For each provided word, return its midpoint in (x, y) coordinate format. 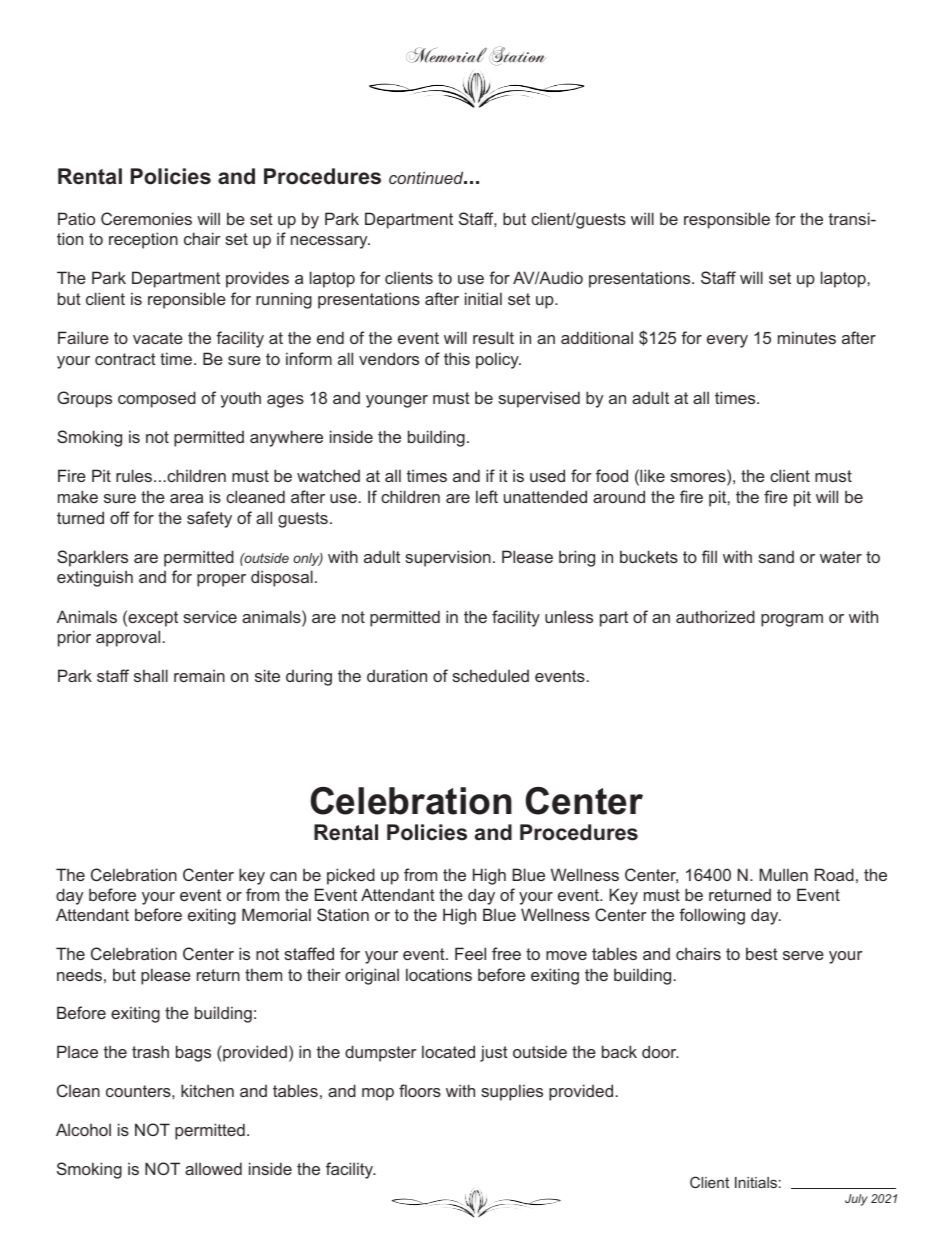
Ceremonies (146, 218)
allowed (213, 1168)
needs (79, 975)
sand (776, 557)
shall (151, 675)
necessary (330, 242)
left (487, 496)
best (762, 953)
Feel (470, 953)
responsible (727, 220)
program (792, 620)
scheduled (490, 675)
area (186, 498)
